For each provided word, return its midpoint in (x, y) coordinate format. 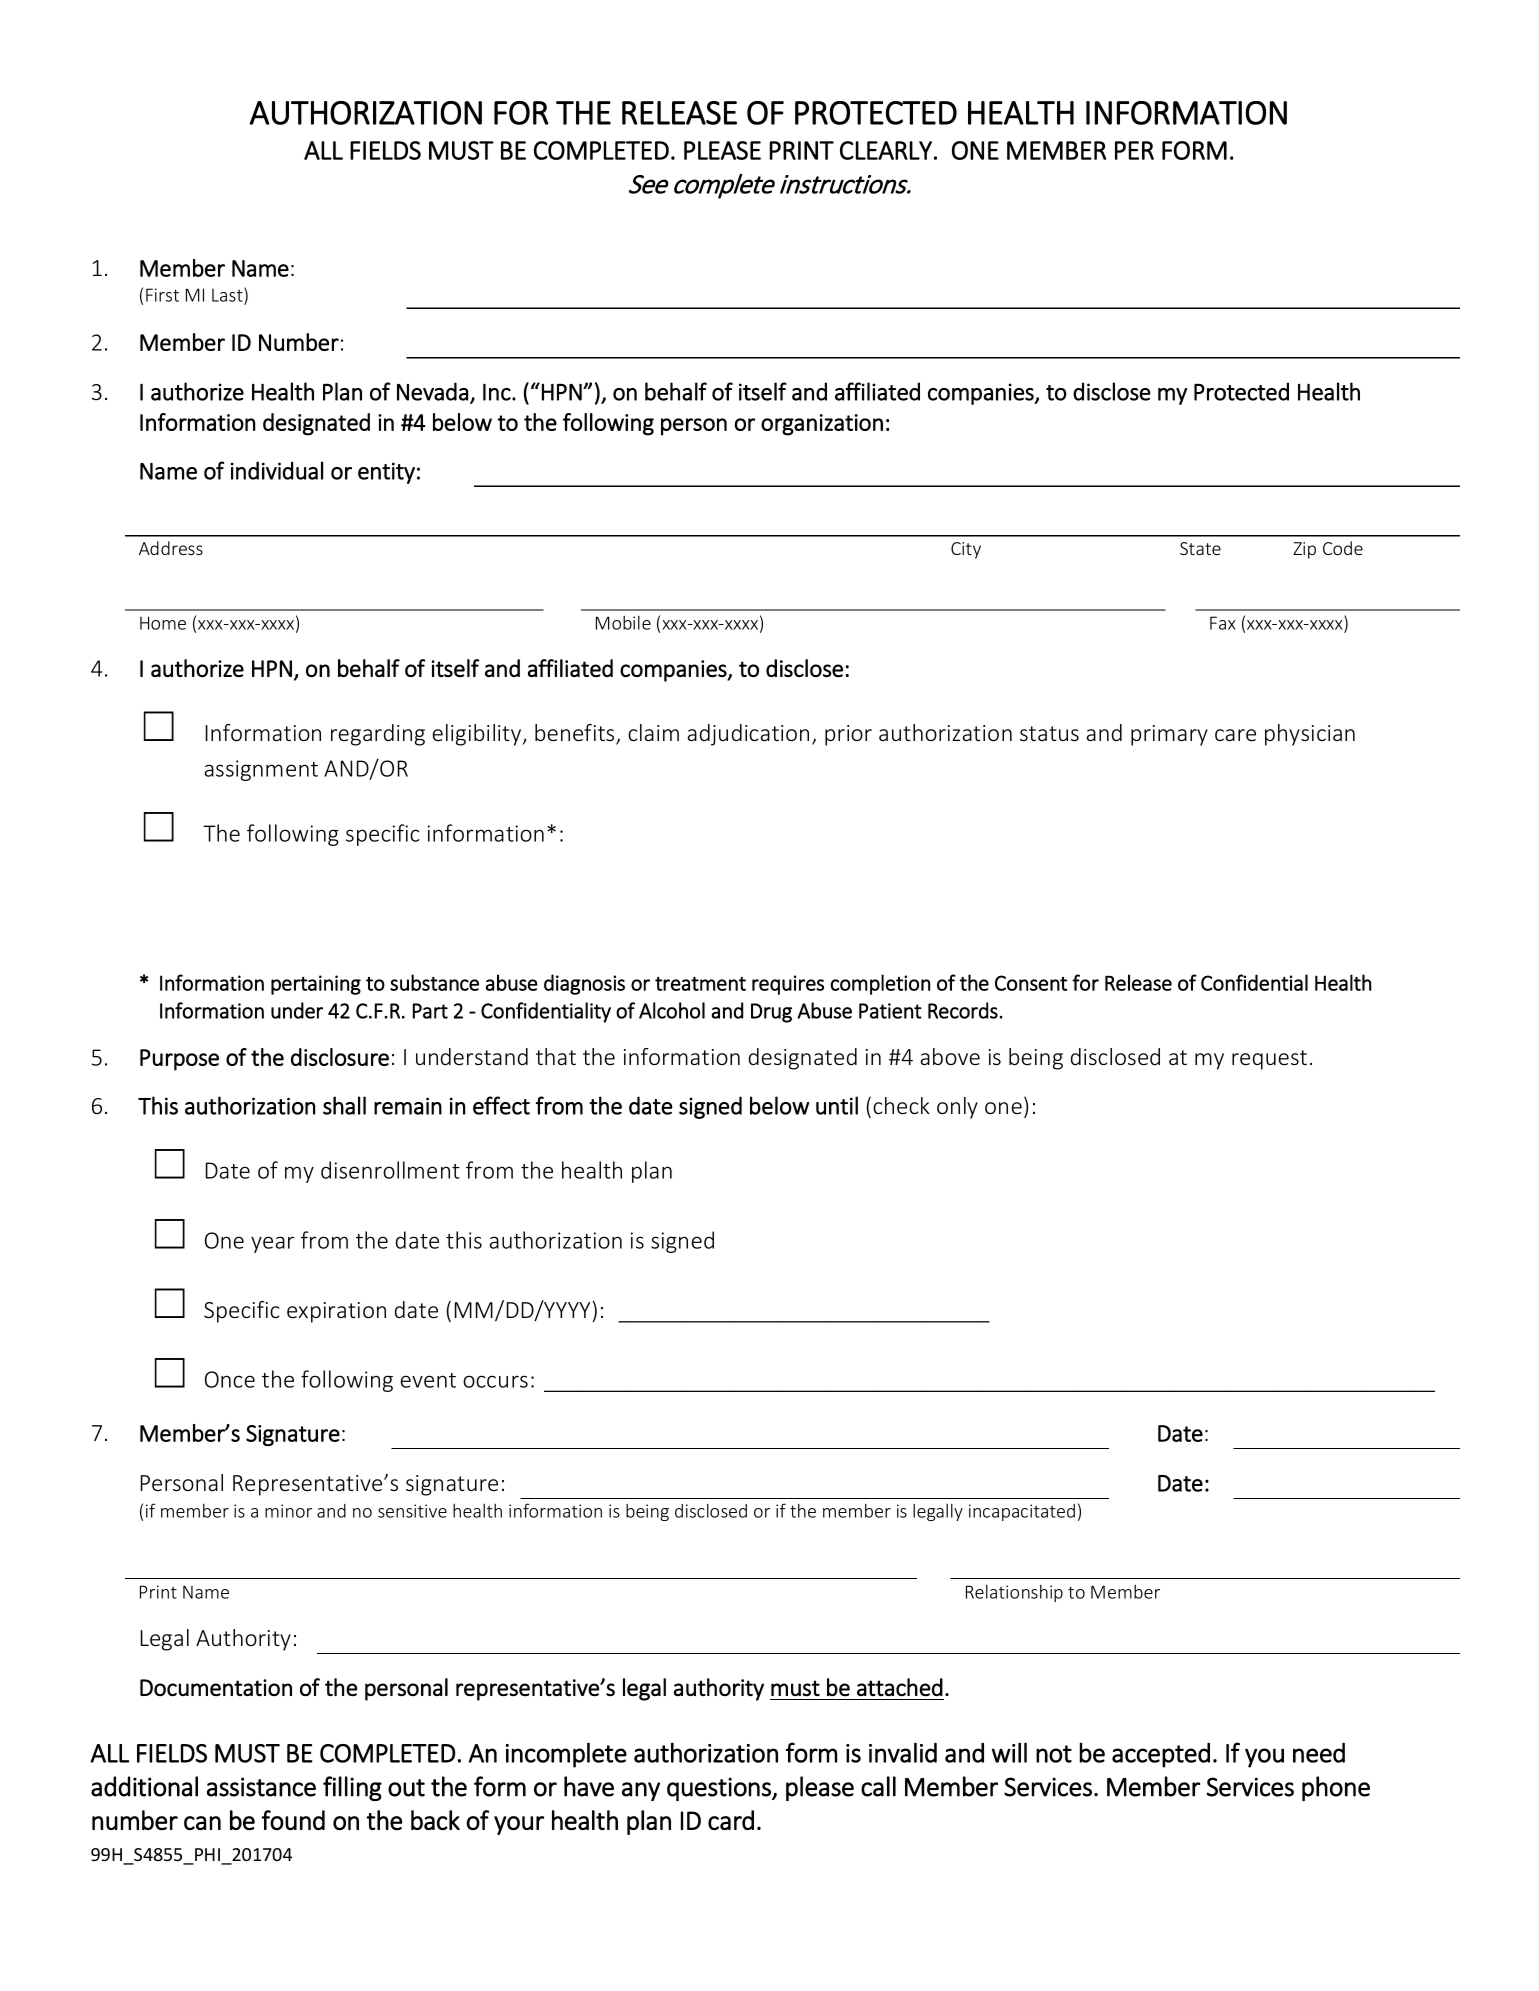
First (162, 295)
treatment (700, 984)
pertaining (316, 985)
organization (822, 425)
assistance (261, 1787)
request (1269, 1060)
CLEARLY (886, 150)
